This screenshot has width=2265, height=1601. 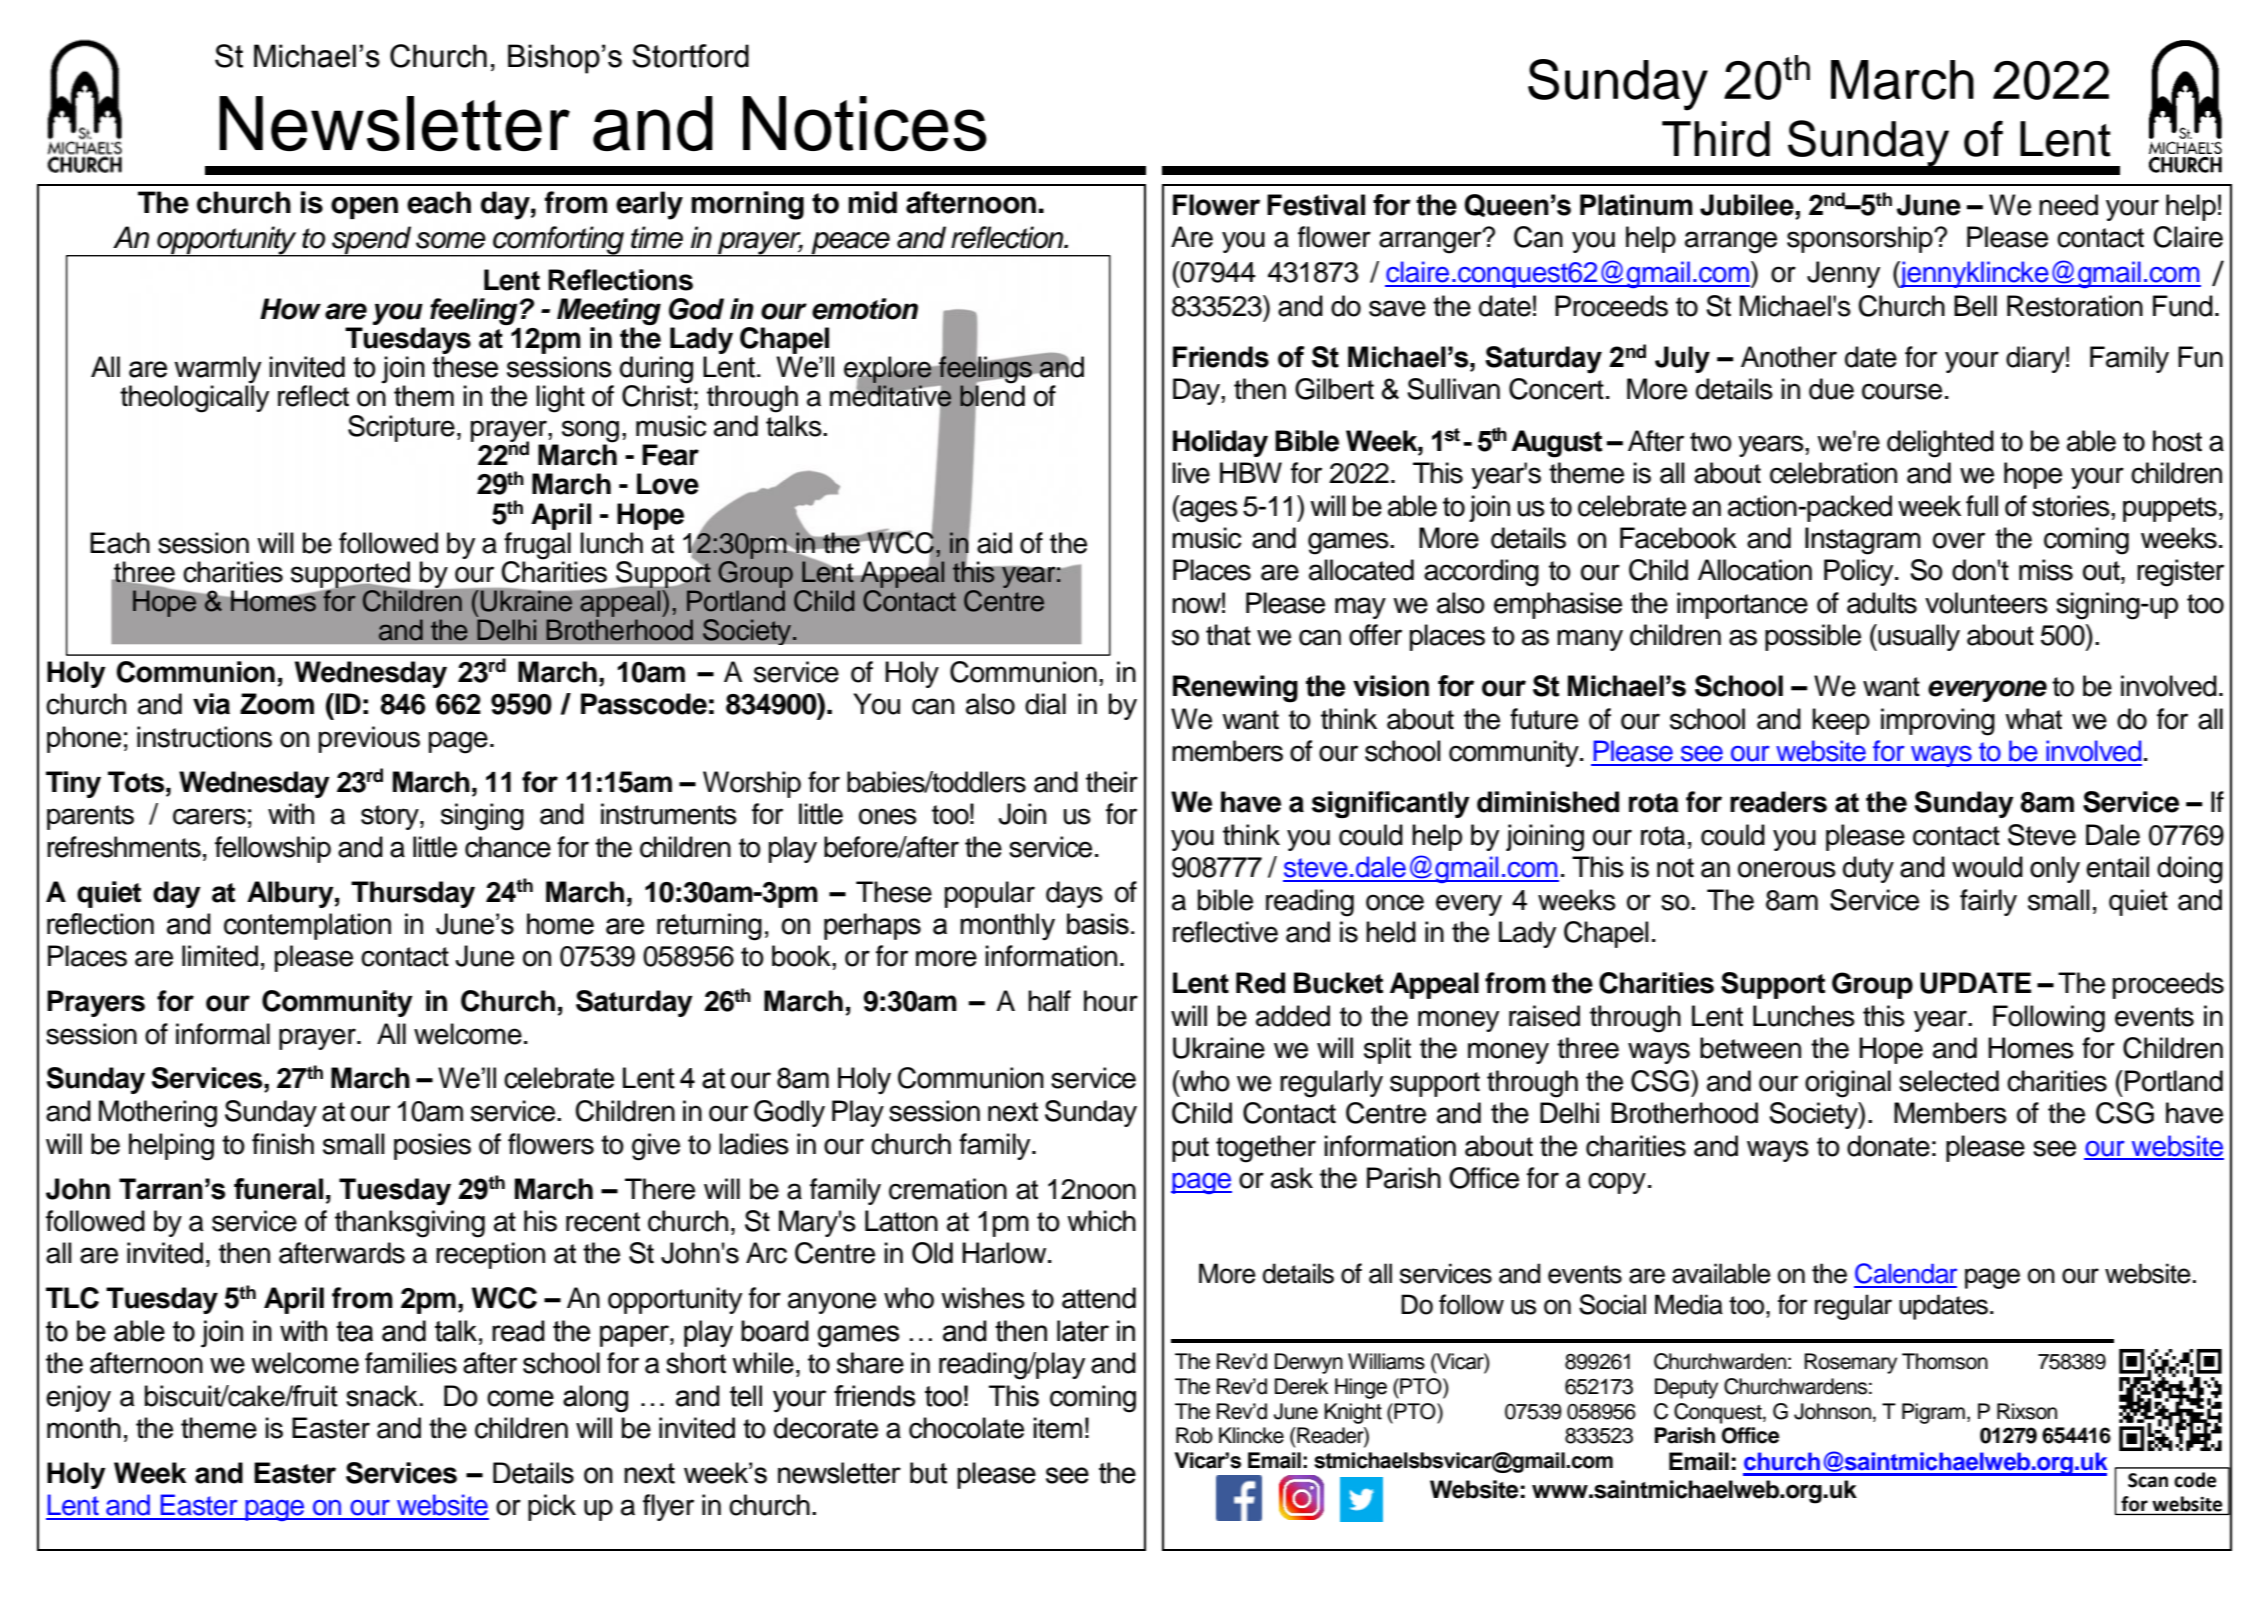 I want to click on need, so click(x=2068, y=205).
